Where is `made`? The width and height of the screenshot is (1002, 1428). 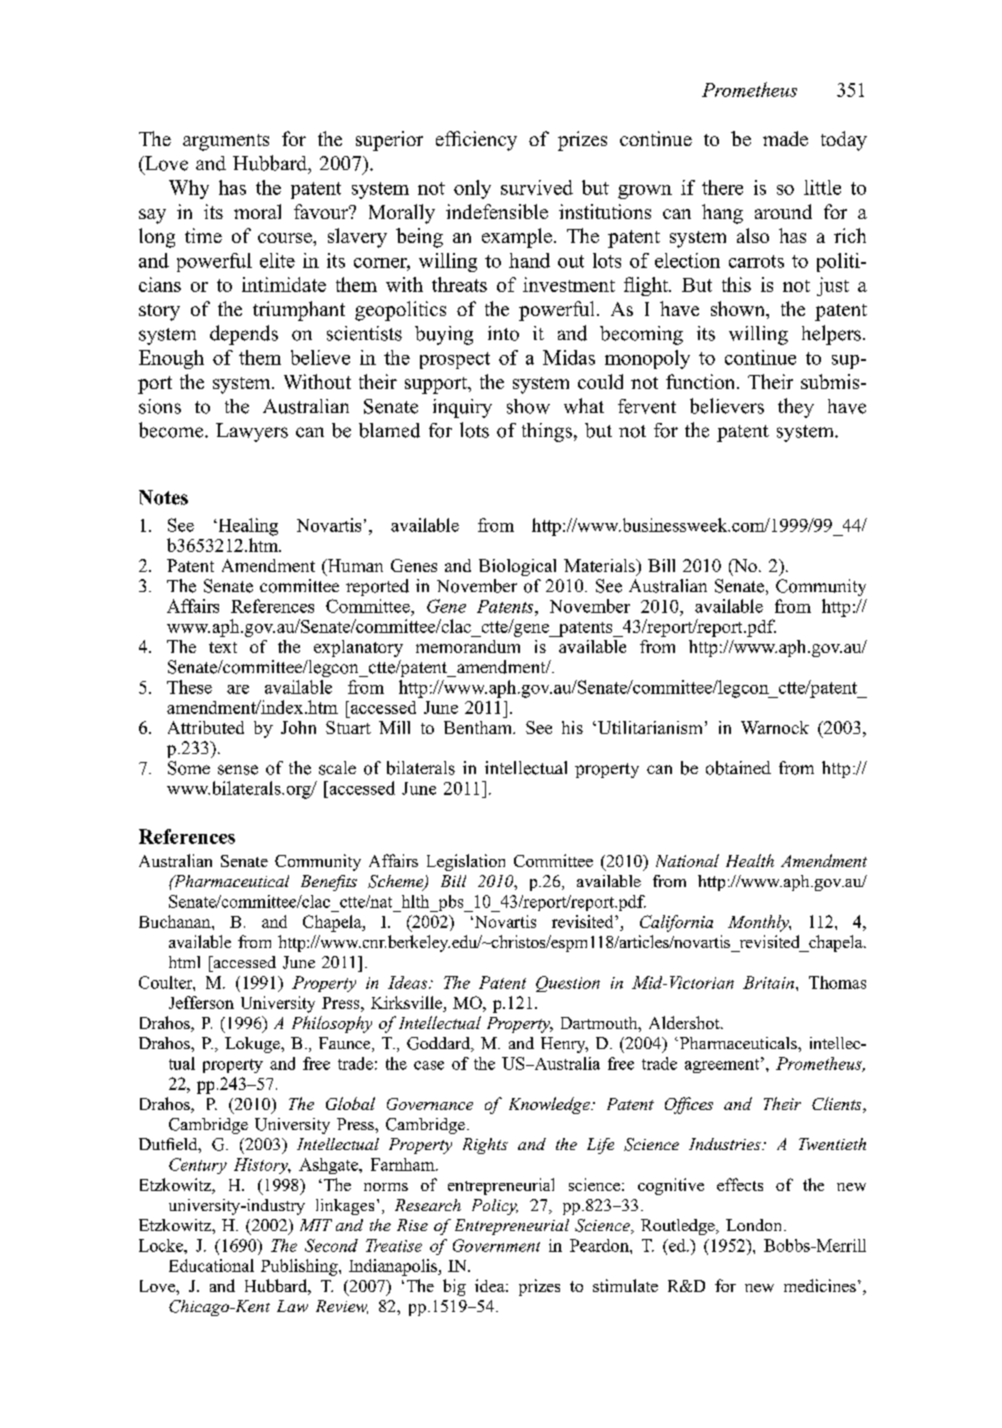 made is located at coordinates (785, 138).
